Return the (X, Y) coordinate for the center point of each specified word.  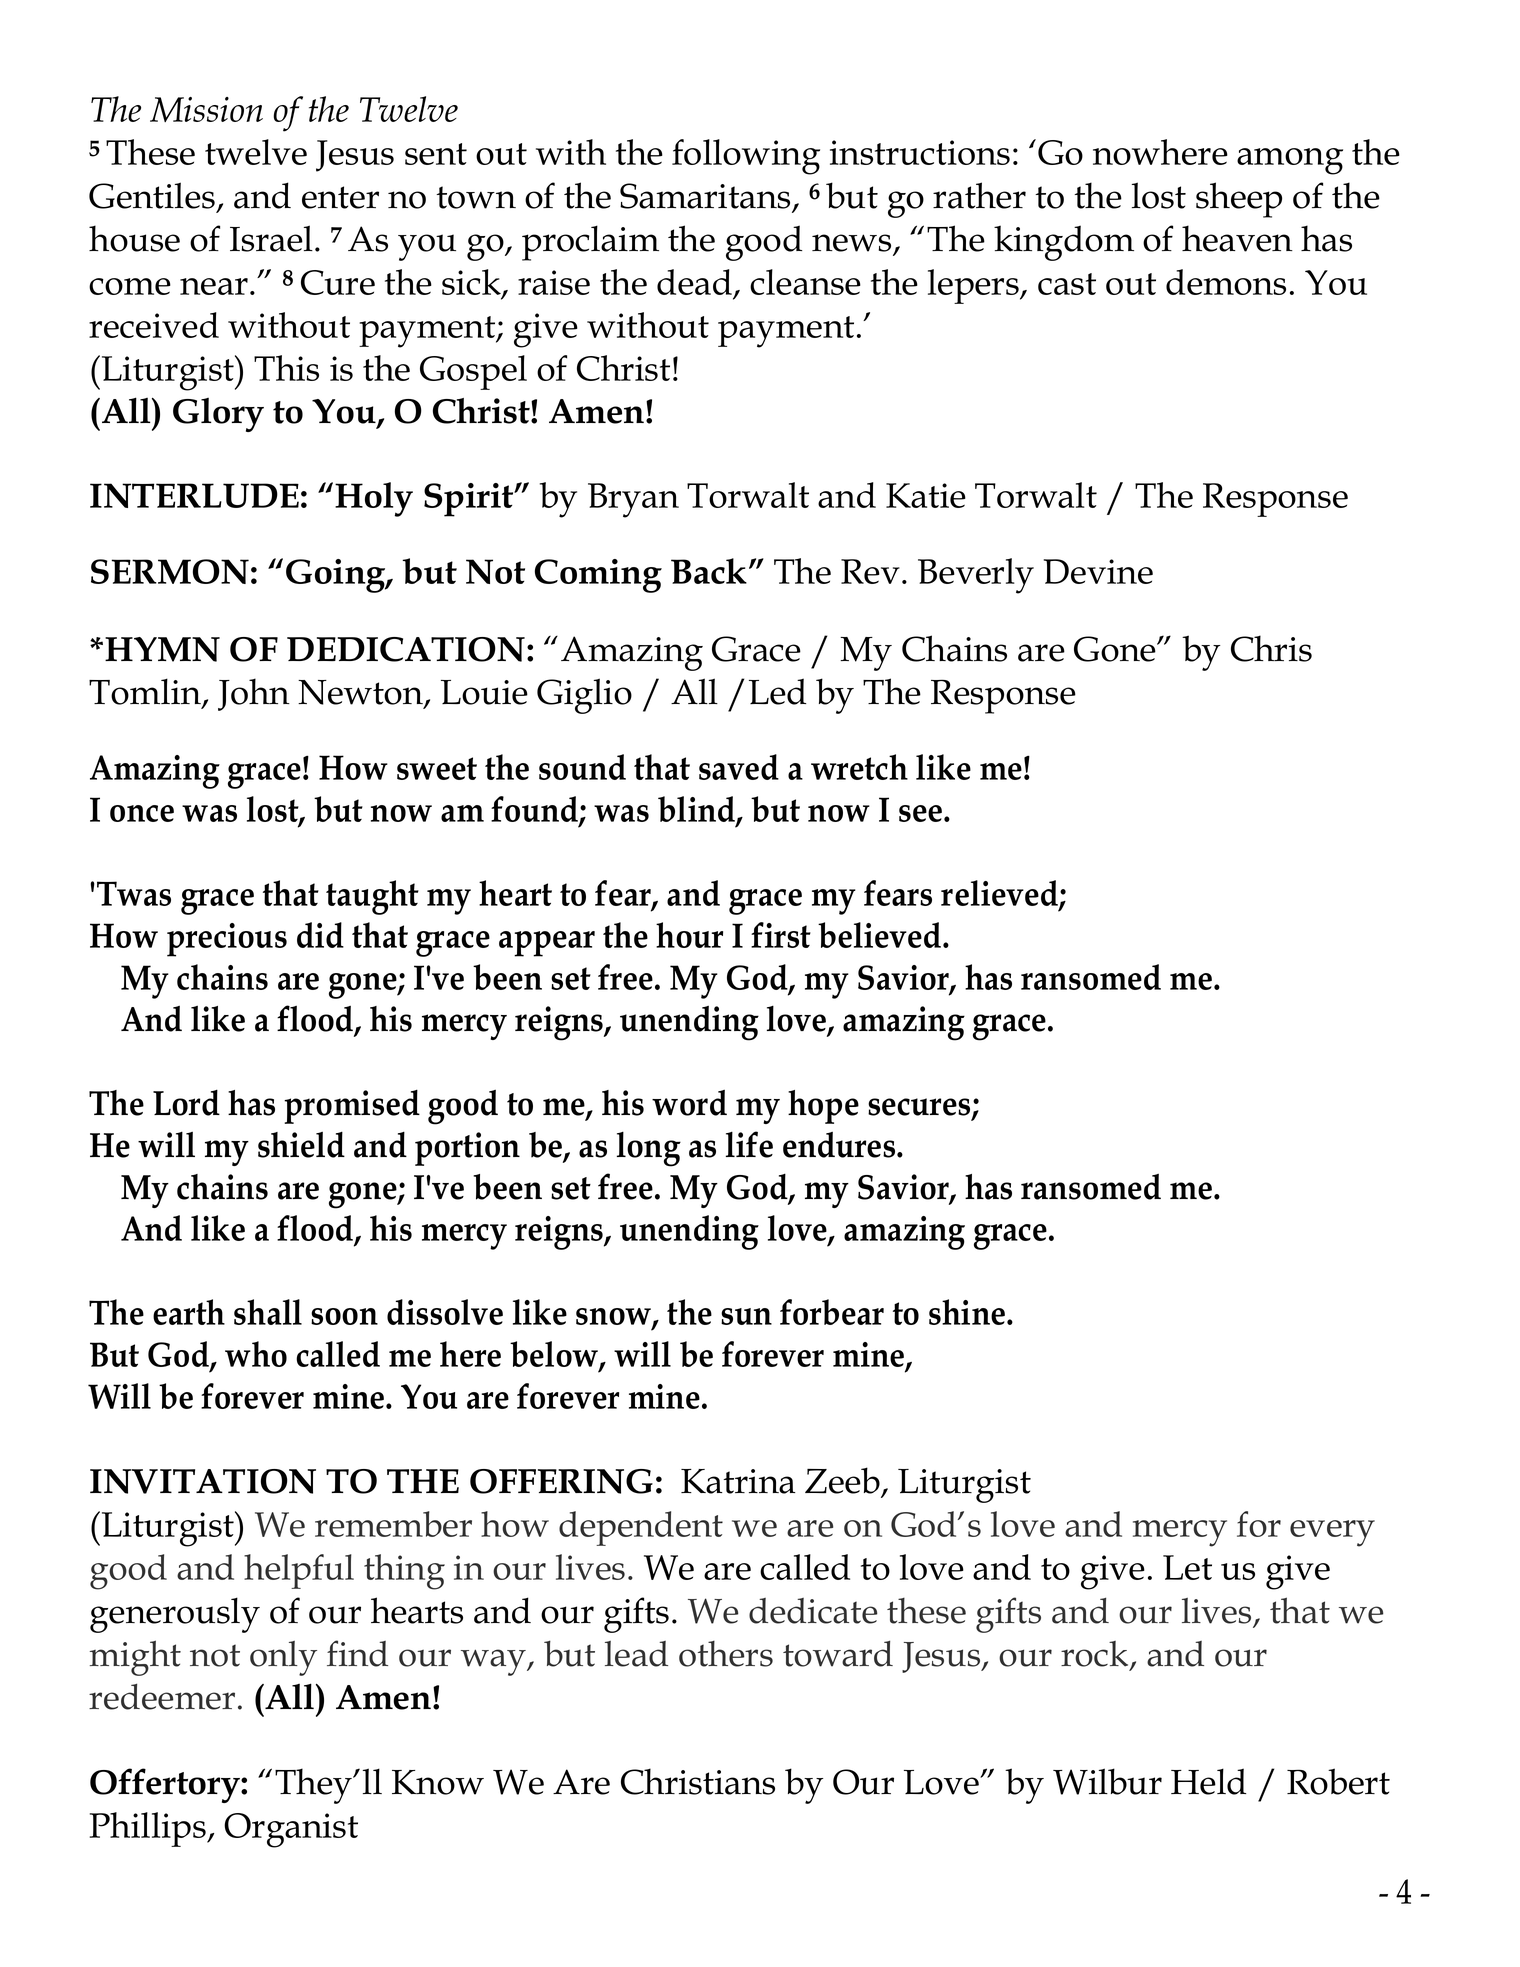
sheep (1239, 200)
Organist (291, 1830)
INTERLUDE (194, 495)
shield (301, 1145)
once (142, 813)
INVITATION (203, 1481)
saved (739, 767)
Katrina (738, 1481)
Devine (1098, 571)
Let (1187, 1567)
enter (340, 197)
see (920, 813)
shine (968, 1312)
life (749, 1144)
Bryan (633, 500)
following (746, 157)
